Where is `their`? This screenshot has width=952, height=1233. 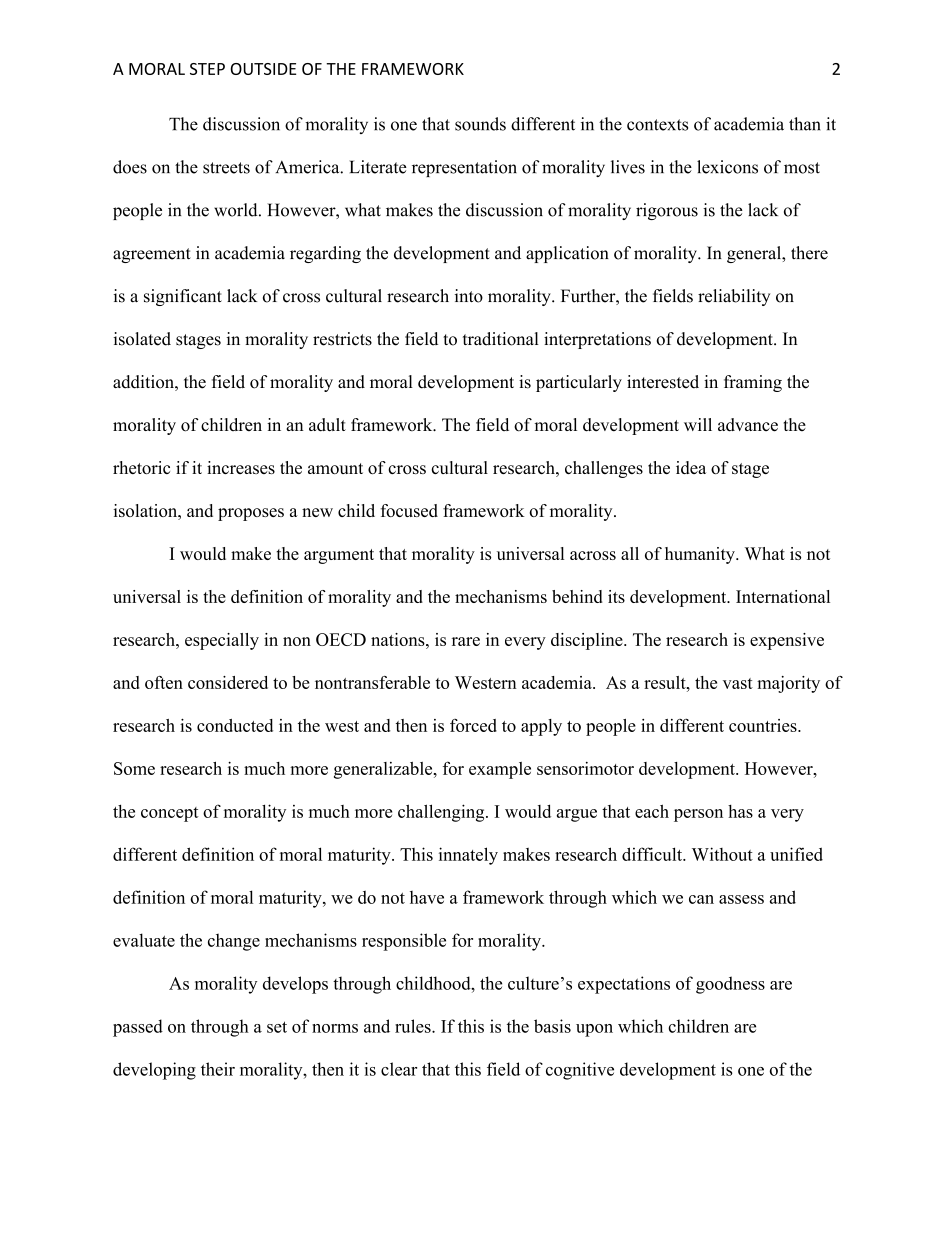
their is located at coordinates (218, 1069).
